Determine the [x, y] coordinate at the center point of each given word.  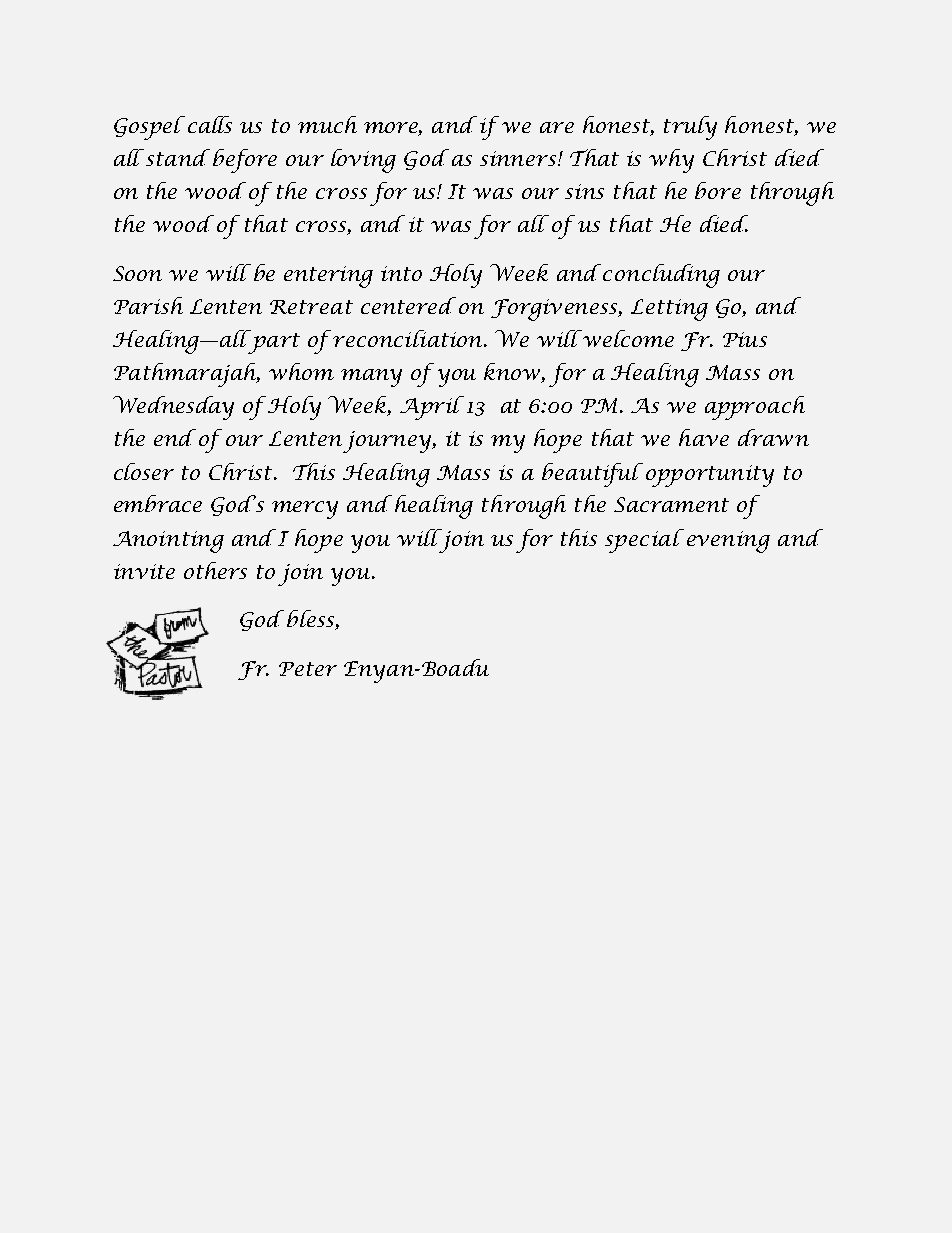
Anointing [168, 542]
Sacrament [671, 504]
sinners [519, 158]
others [215, 570]
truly [690, 128]
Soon [137, 273]
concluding [661, 276]
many [371, 378]
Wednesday [173, 408]
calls [210, 124]
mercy [305, 510]
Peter [308, 669]
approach [755, 408]
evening [728, 542]
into [401, 273]
